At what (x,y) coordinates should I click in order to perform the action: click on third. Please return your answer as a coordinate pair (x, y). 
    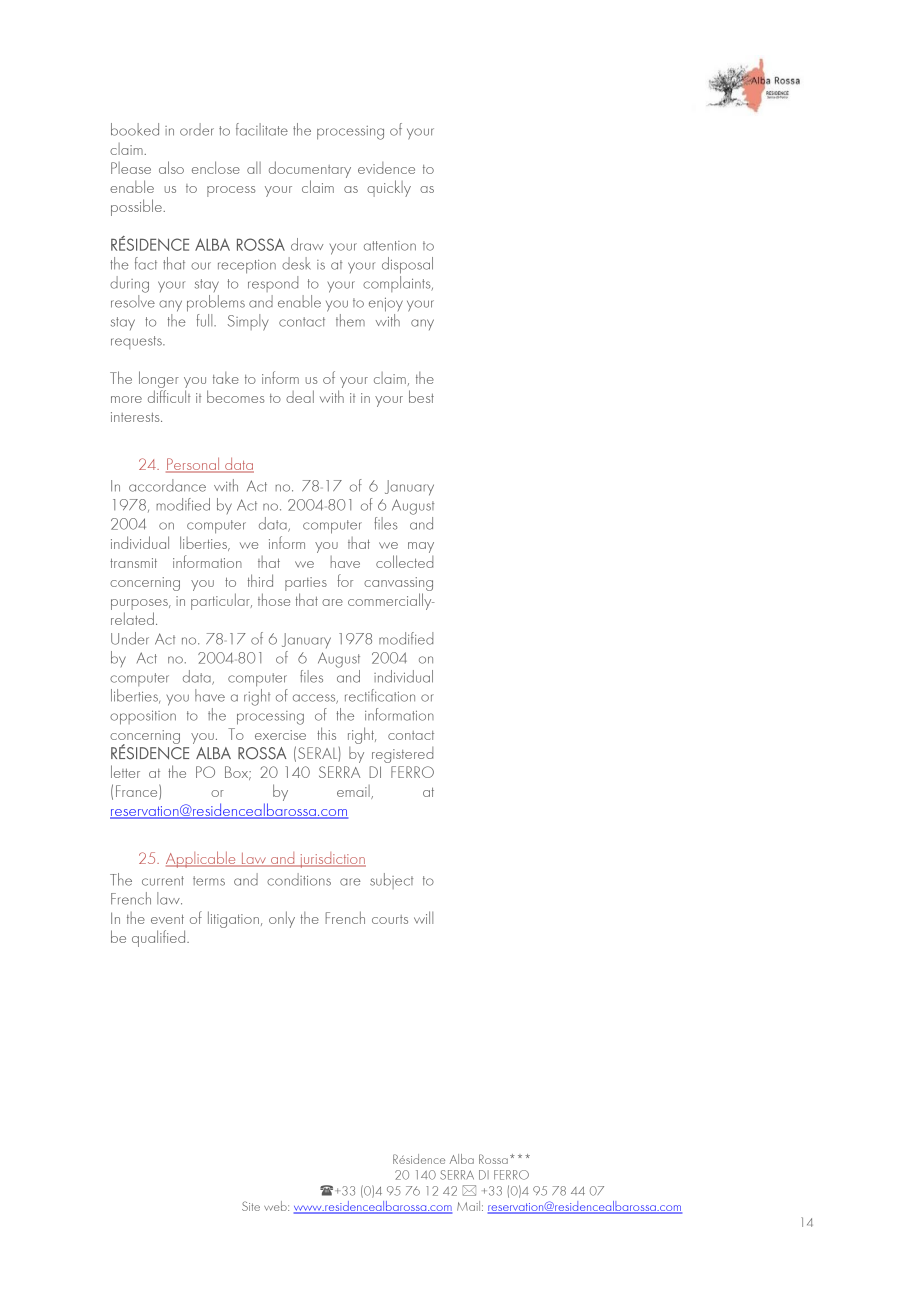
    Looking at the image, I should click on (260, 580).
